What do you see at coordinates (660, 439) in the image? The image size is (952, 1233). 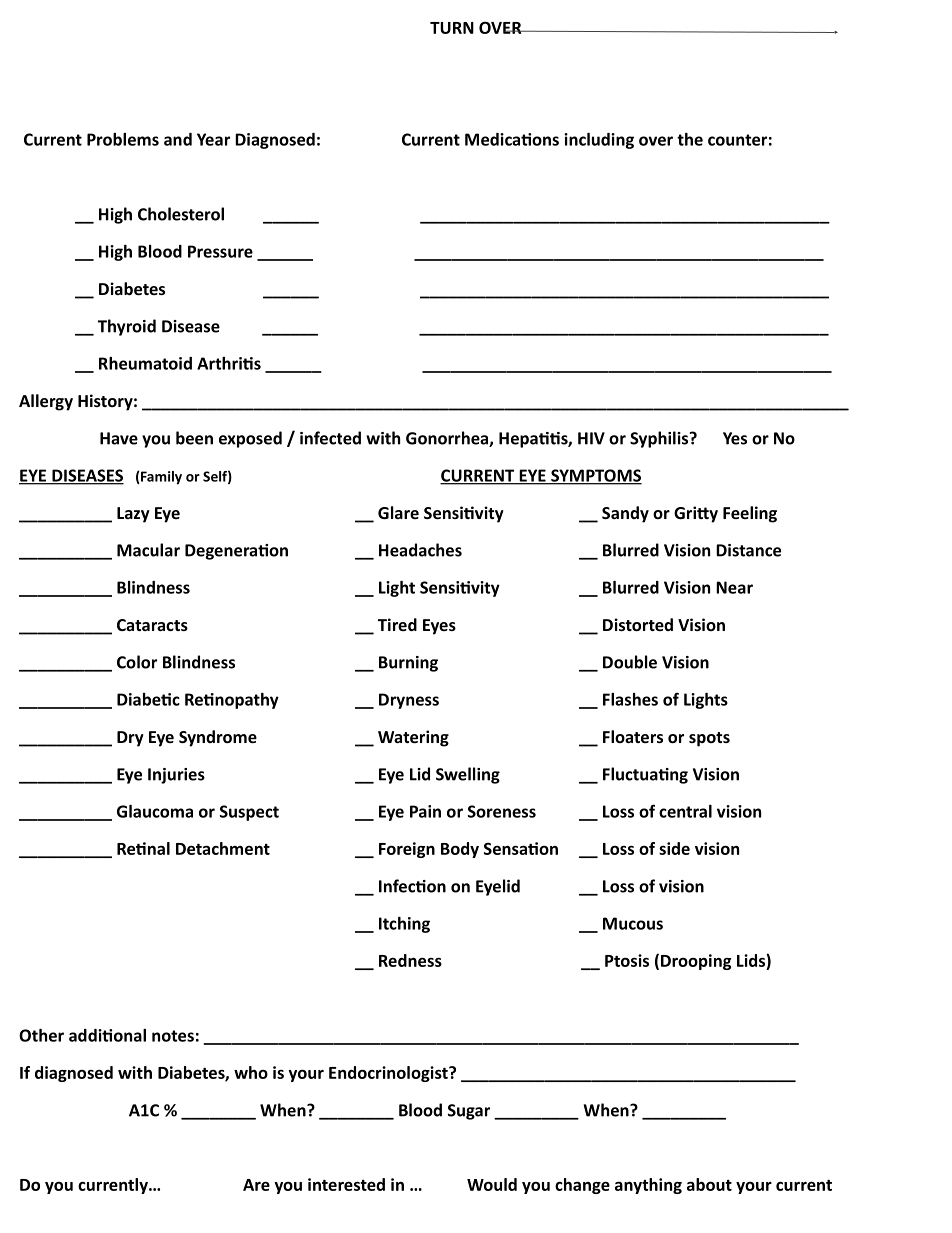 I see `Syphilis` at bounding box center [660, 439].
